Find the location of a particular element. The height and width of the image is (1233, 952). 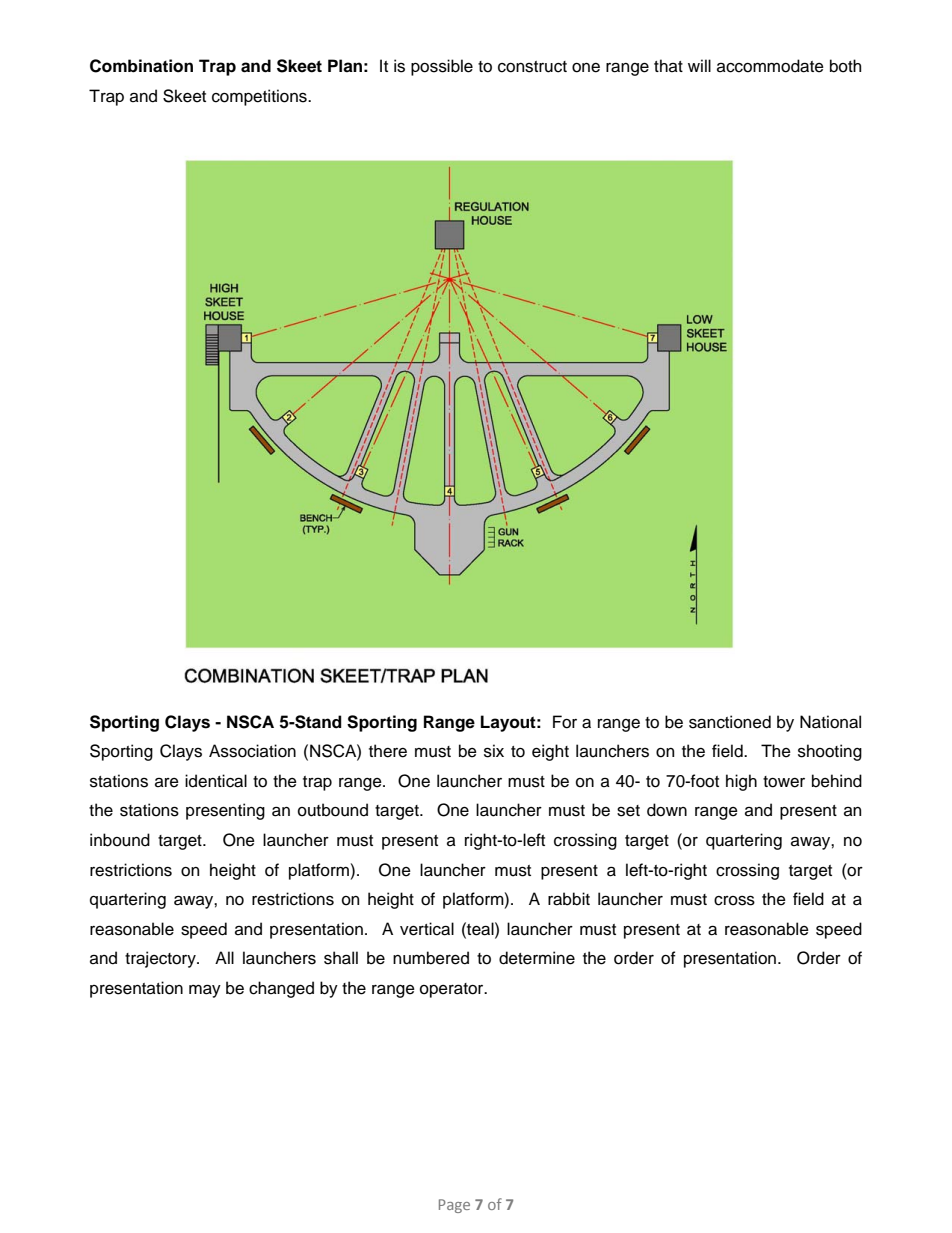

possible is located at coordinates (442, 67).
